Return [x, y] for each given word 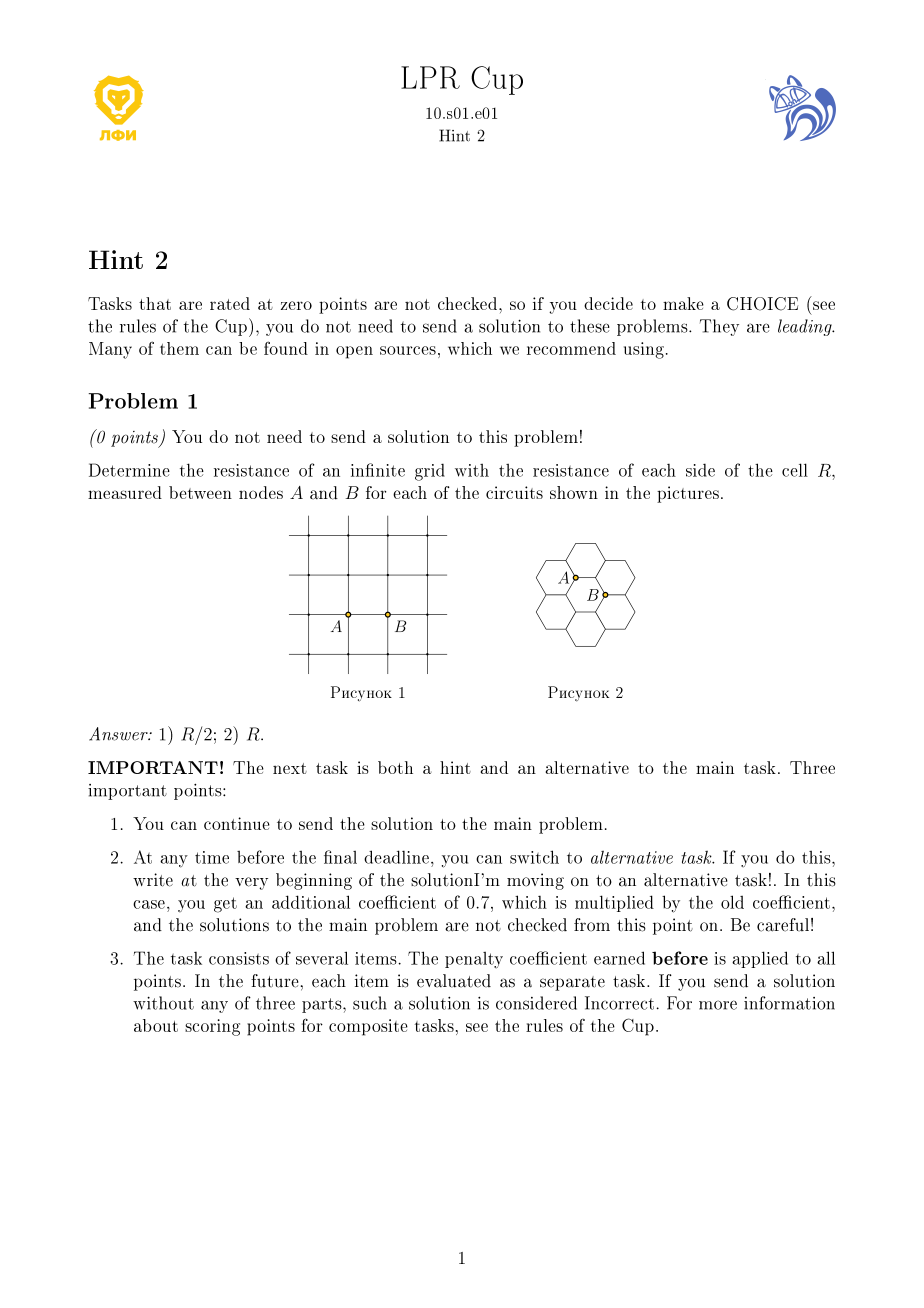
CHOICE [762, 304]
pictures [688, 494]
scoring [212, 1027]
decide [608, 303]
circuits [514, 492]
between [200, 492]
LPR [430, 77]
